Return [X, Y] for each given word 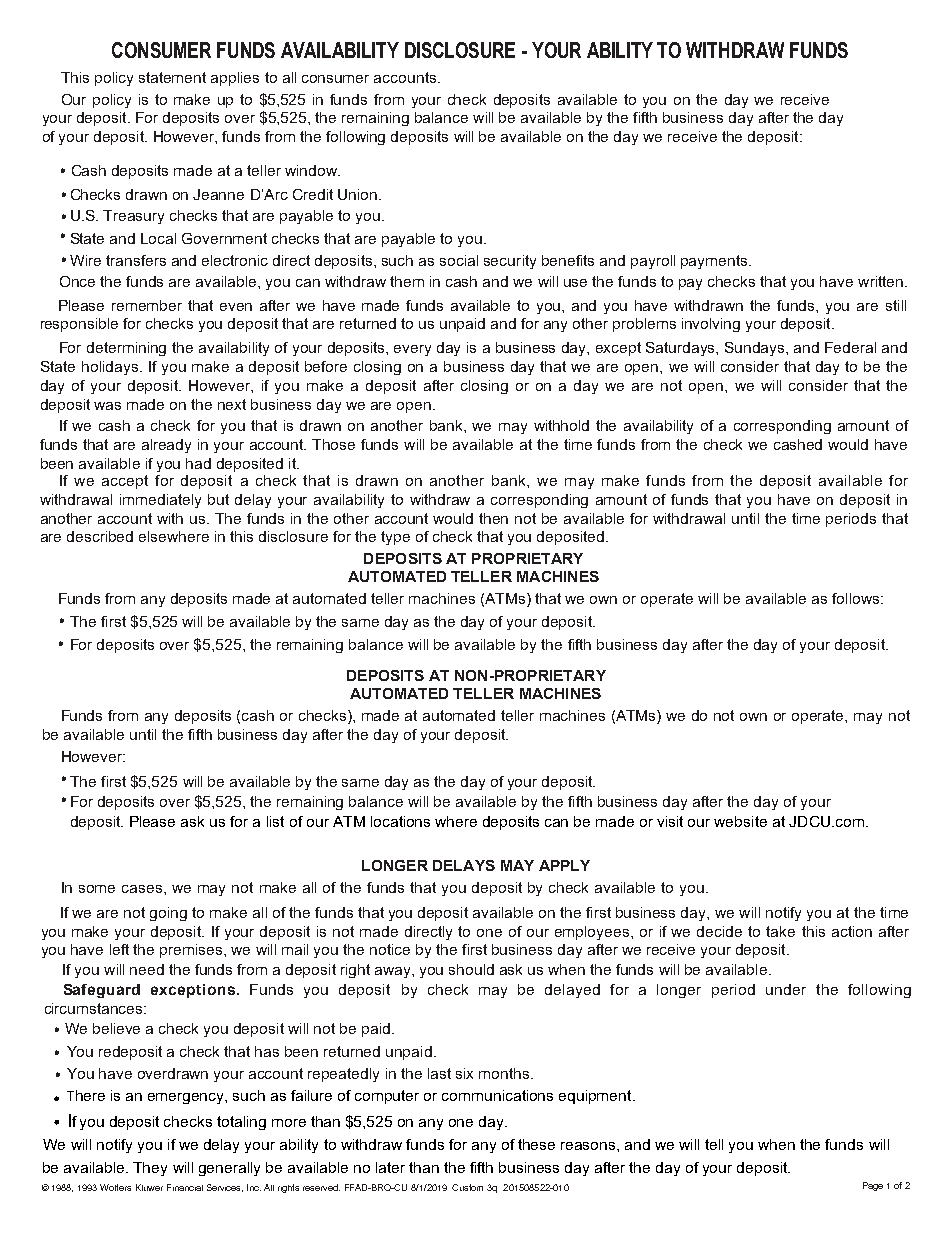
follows [855, 598]
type [395, 538]
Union [359, 194]
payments [715, 262]
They [150, 1169]
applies [235, 79]
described [100, 536]
